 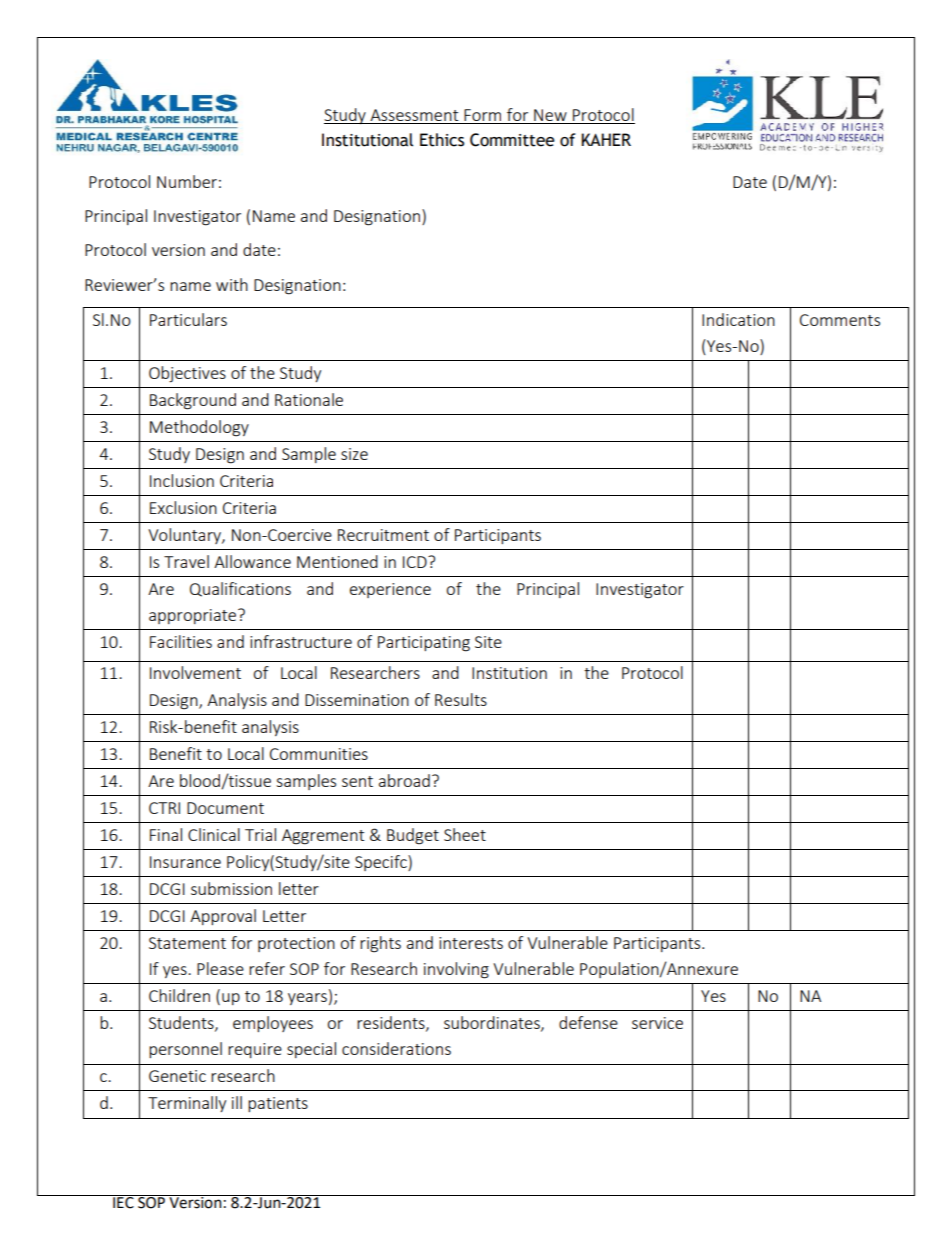 I want to click on Results, so click(x=461, y=699).
